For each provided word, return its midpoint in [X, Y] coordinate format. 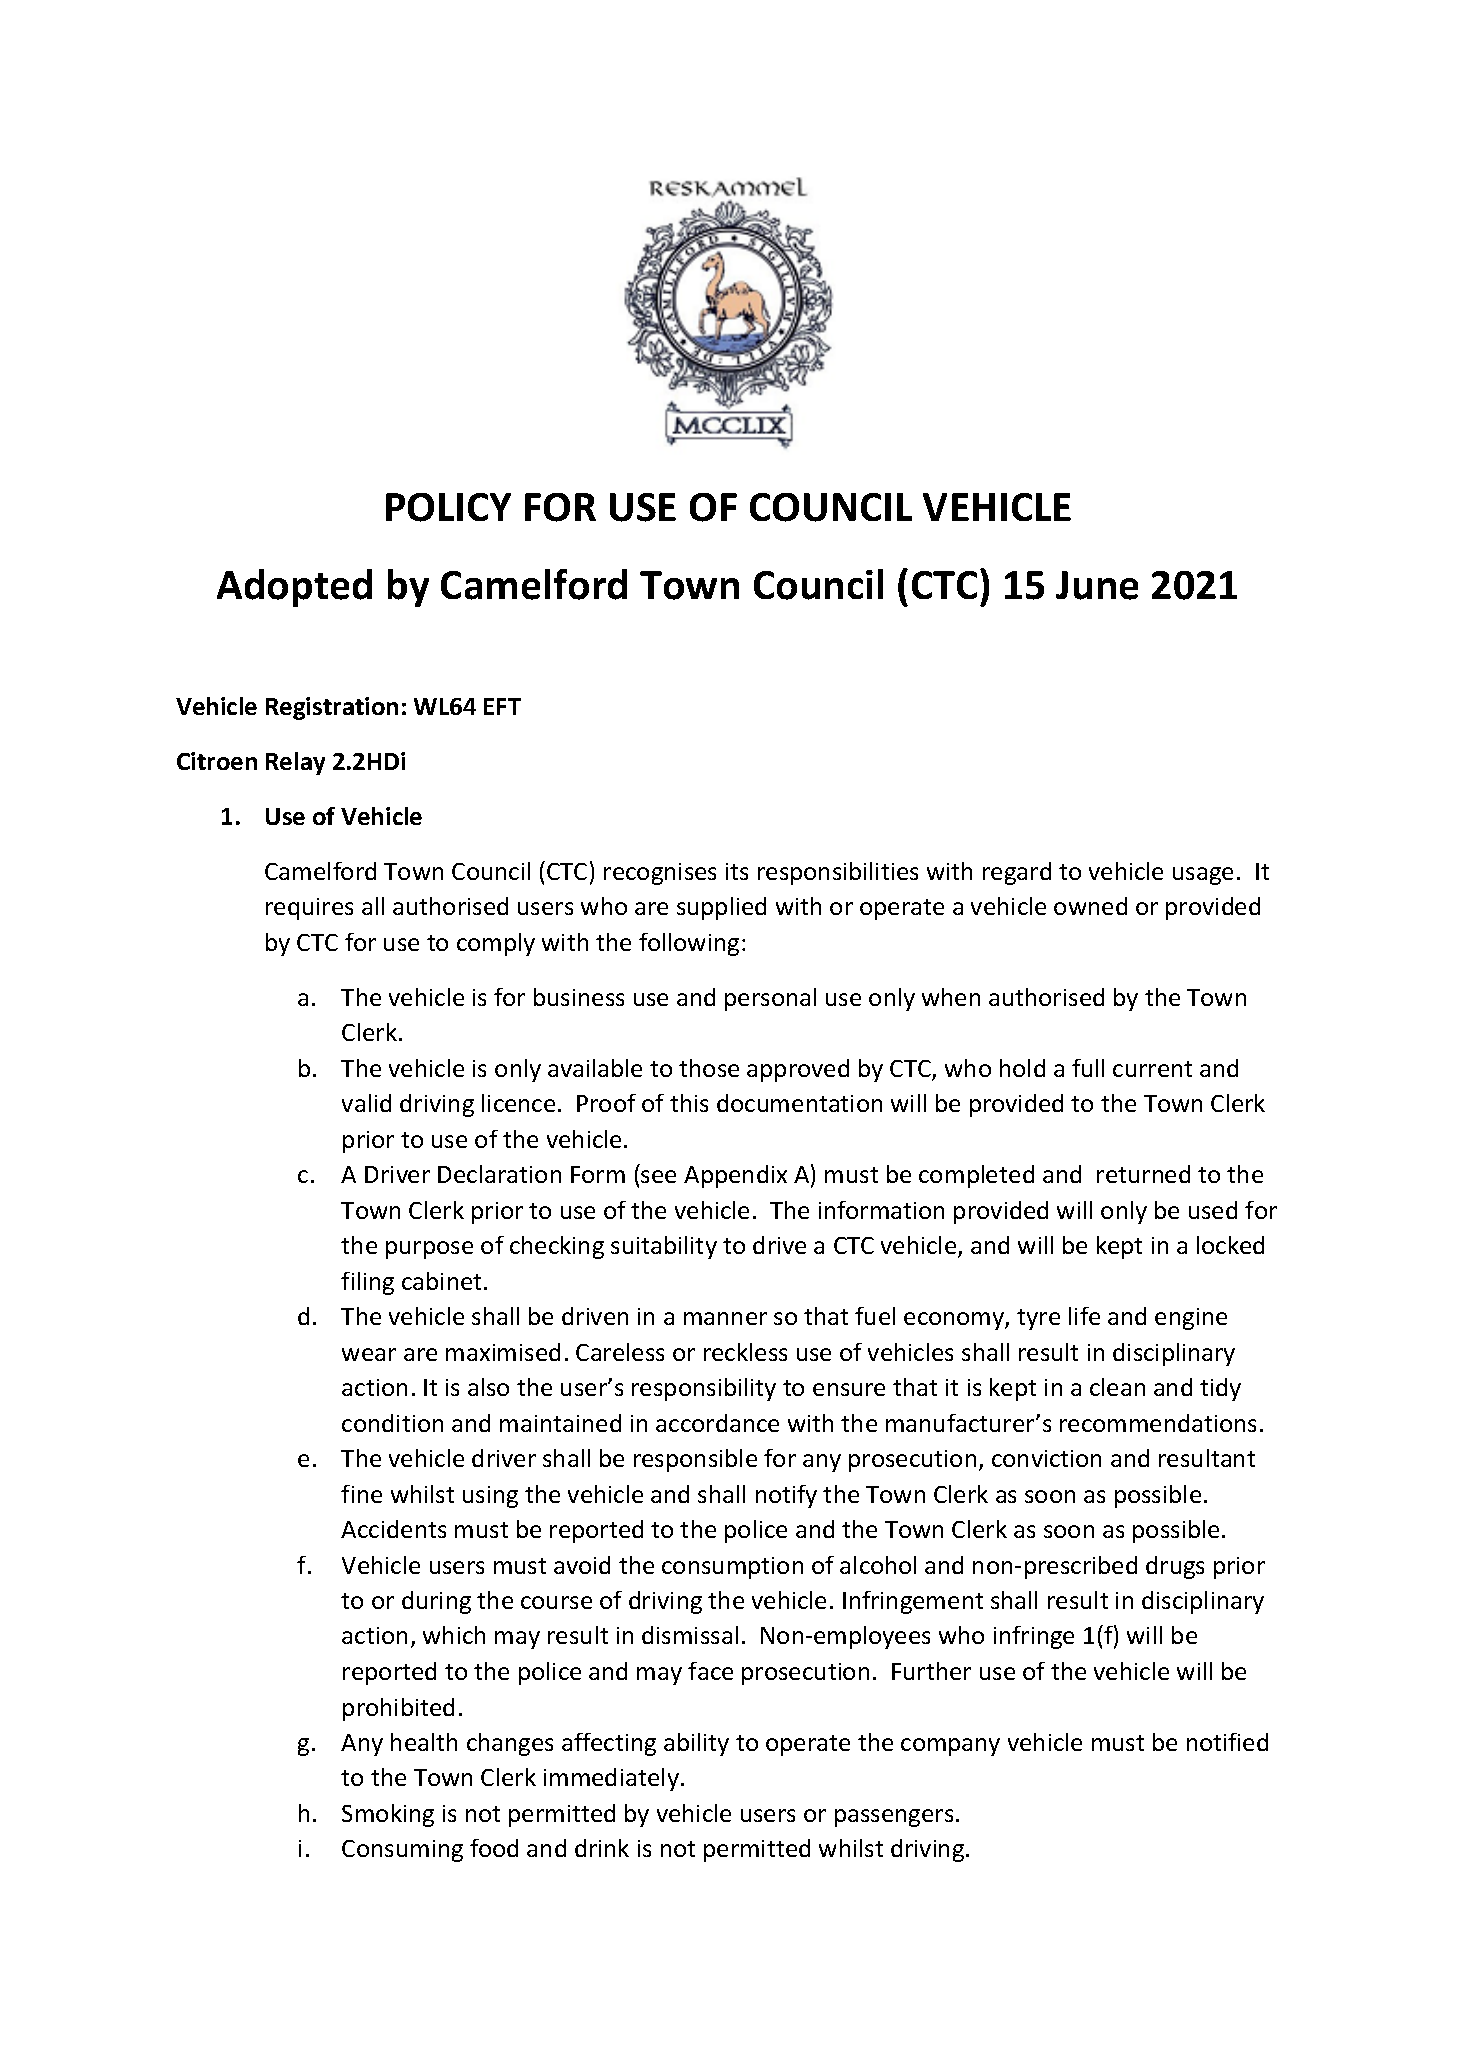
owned [1090, 906]
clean [1117, 1387]
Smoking [388, 1815]
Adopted [294, 588]
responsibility [704, 1389]
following [689, 944]
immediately [611, 1779]
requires [309, 909]
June [1097, 585]
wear [369, 1354]
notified [1227, 1742]
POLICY [448, 507]
